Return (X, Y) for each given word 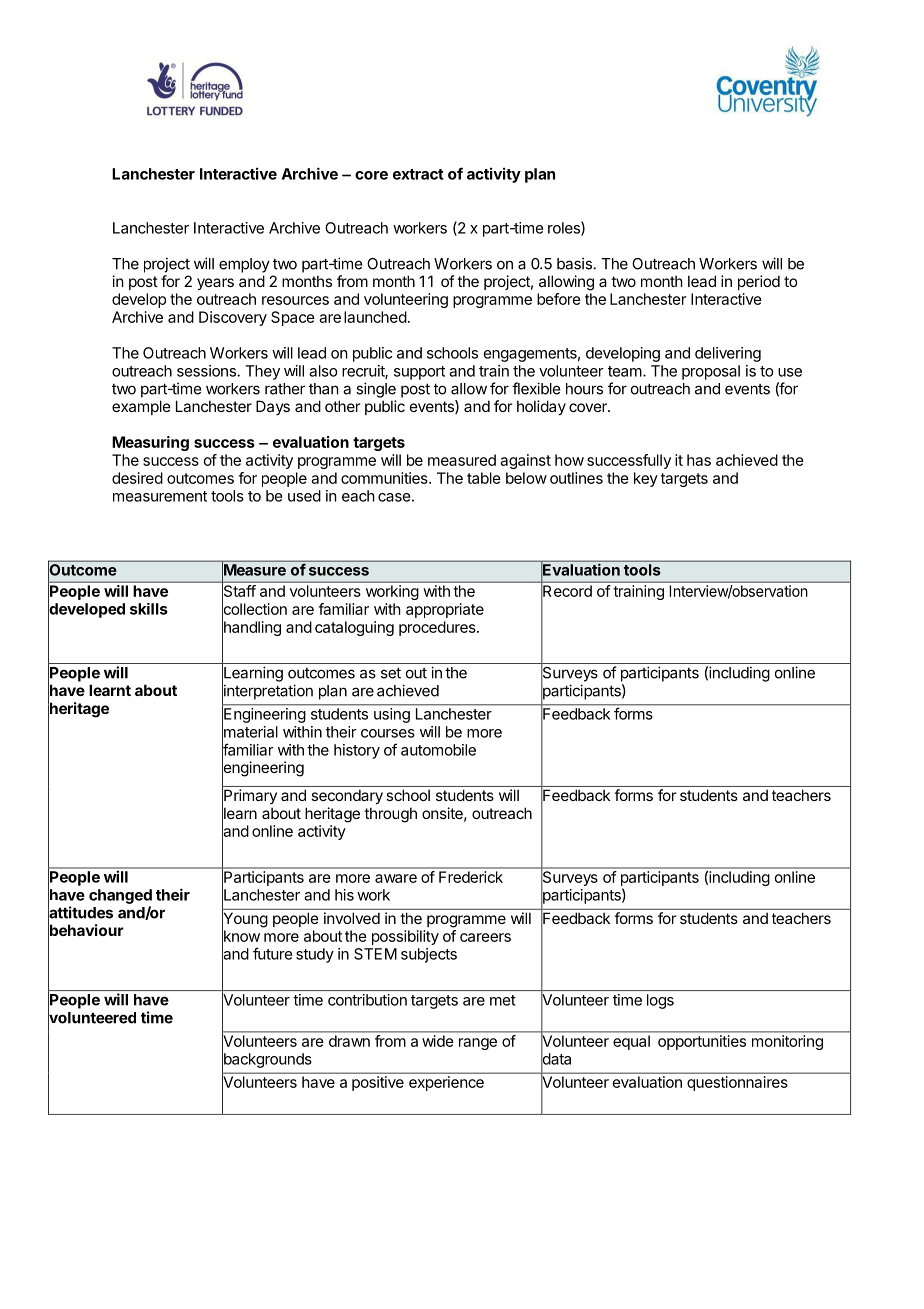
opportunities (702, 1042)
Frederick (471, 877)
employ (244, 265)
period (759, 282)
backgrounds (267, 1060)
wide (437, 1041)
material (250, 732)
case (394, 497)
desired (137, 478)
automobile (438, 750)
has (699, 460)
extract (418, 174)
